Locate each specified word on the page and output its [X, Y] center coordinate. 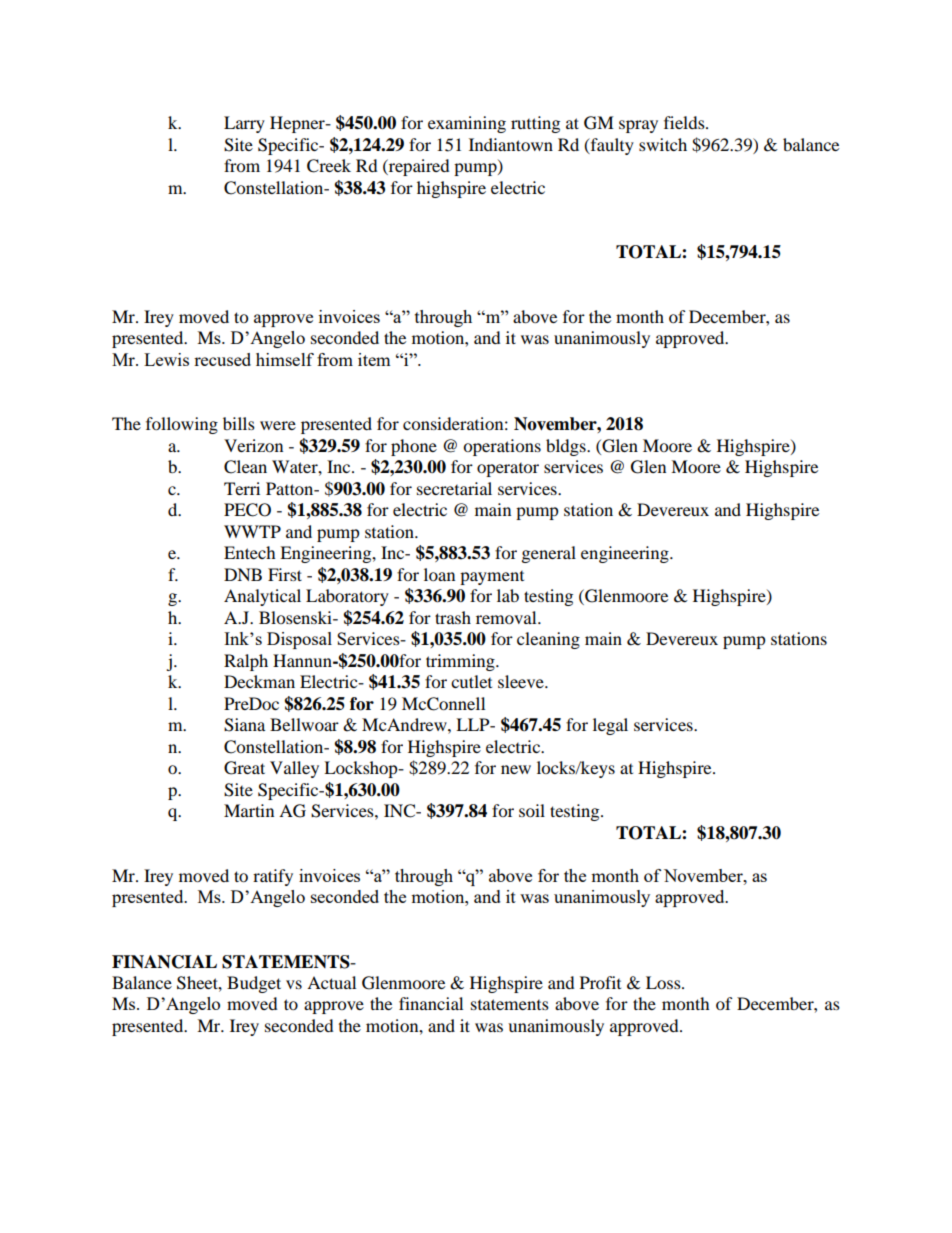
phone [414, 447]
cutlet [471, 681]
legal [610, 726]
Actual [331, 982]
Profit [600, 982]
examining [467, 124]
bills [239, 423]
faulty [611, 146]
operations [502, 447]
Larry [244, 124]
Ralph [246, 662]
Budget [254, 984]
